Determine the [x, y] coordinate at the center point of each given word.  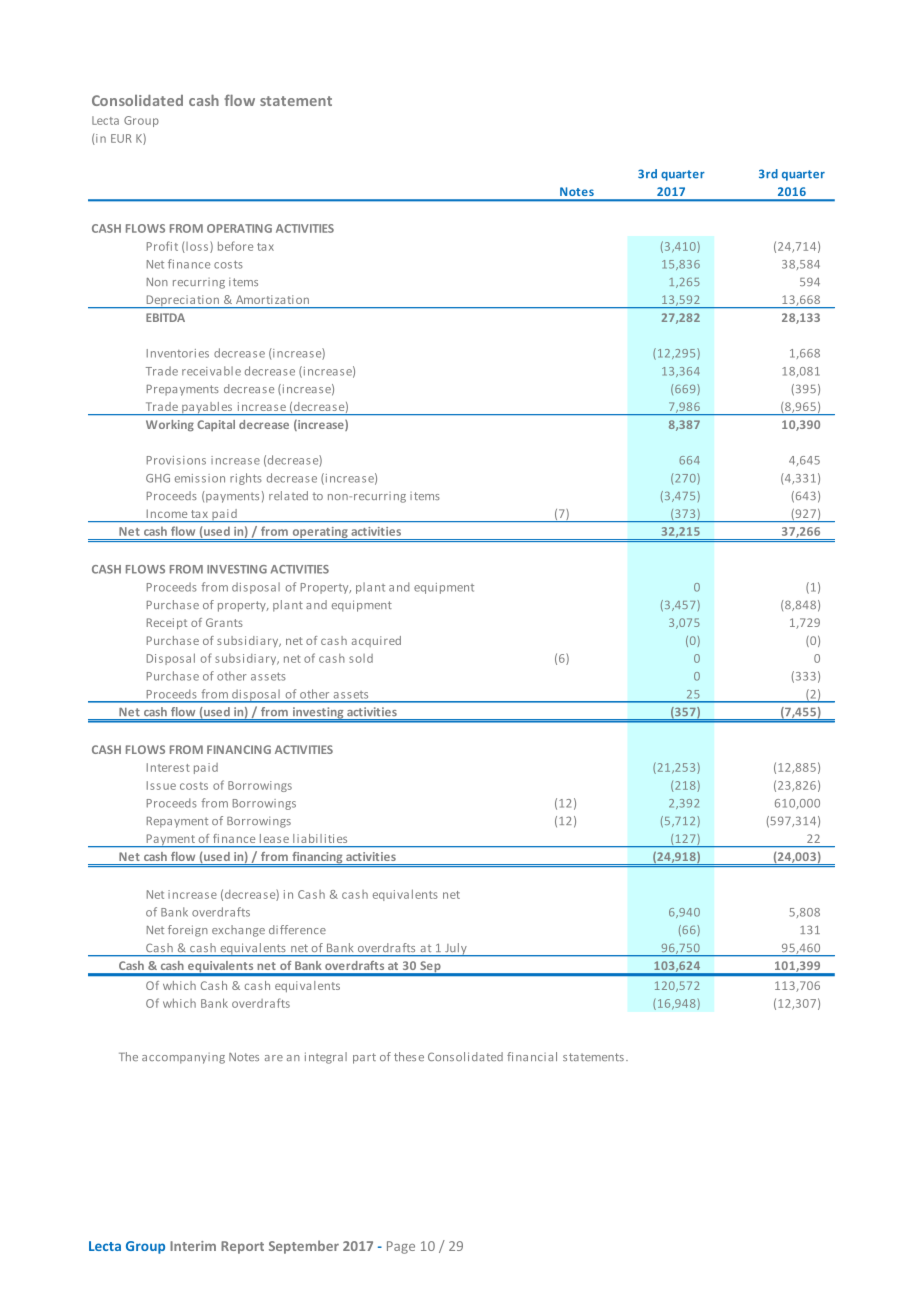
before [235, 246]
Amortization [272, 299]
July [456, 950]
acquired [376, 641]
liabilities [320, 838]
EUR [121, 138]
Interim [193, 1246]
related [288, 495]
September [304, 1247]
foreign [188, 931]
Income [167, 514]
